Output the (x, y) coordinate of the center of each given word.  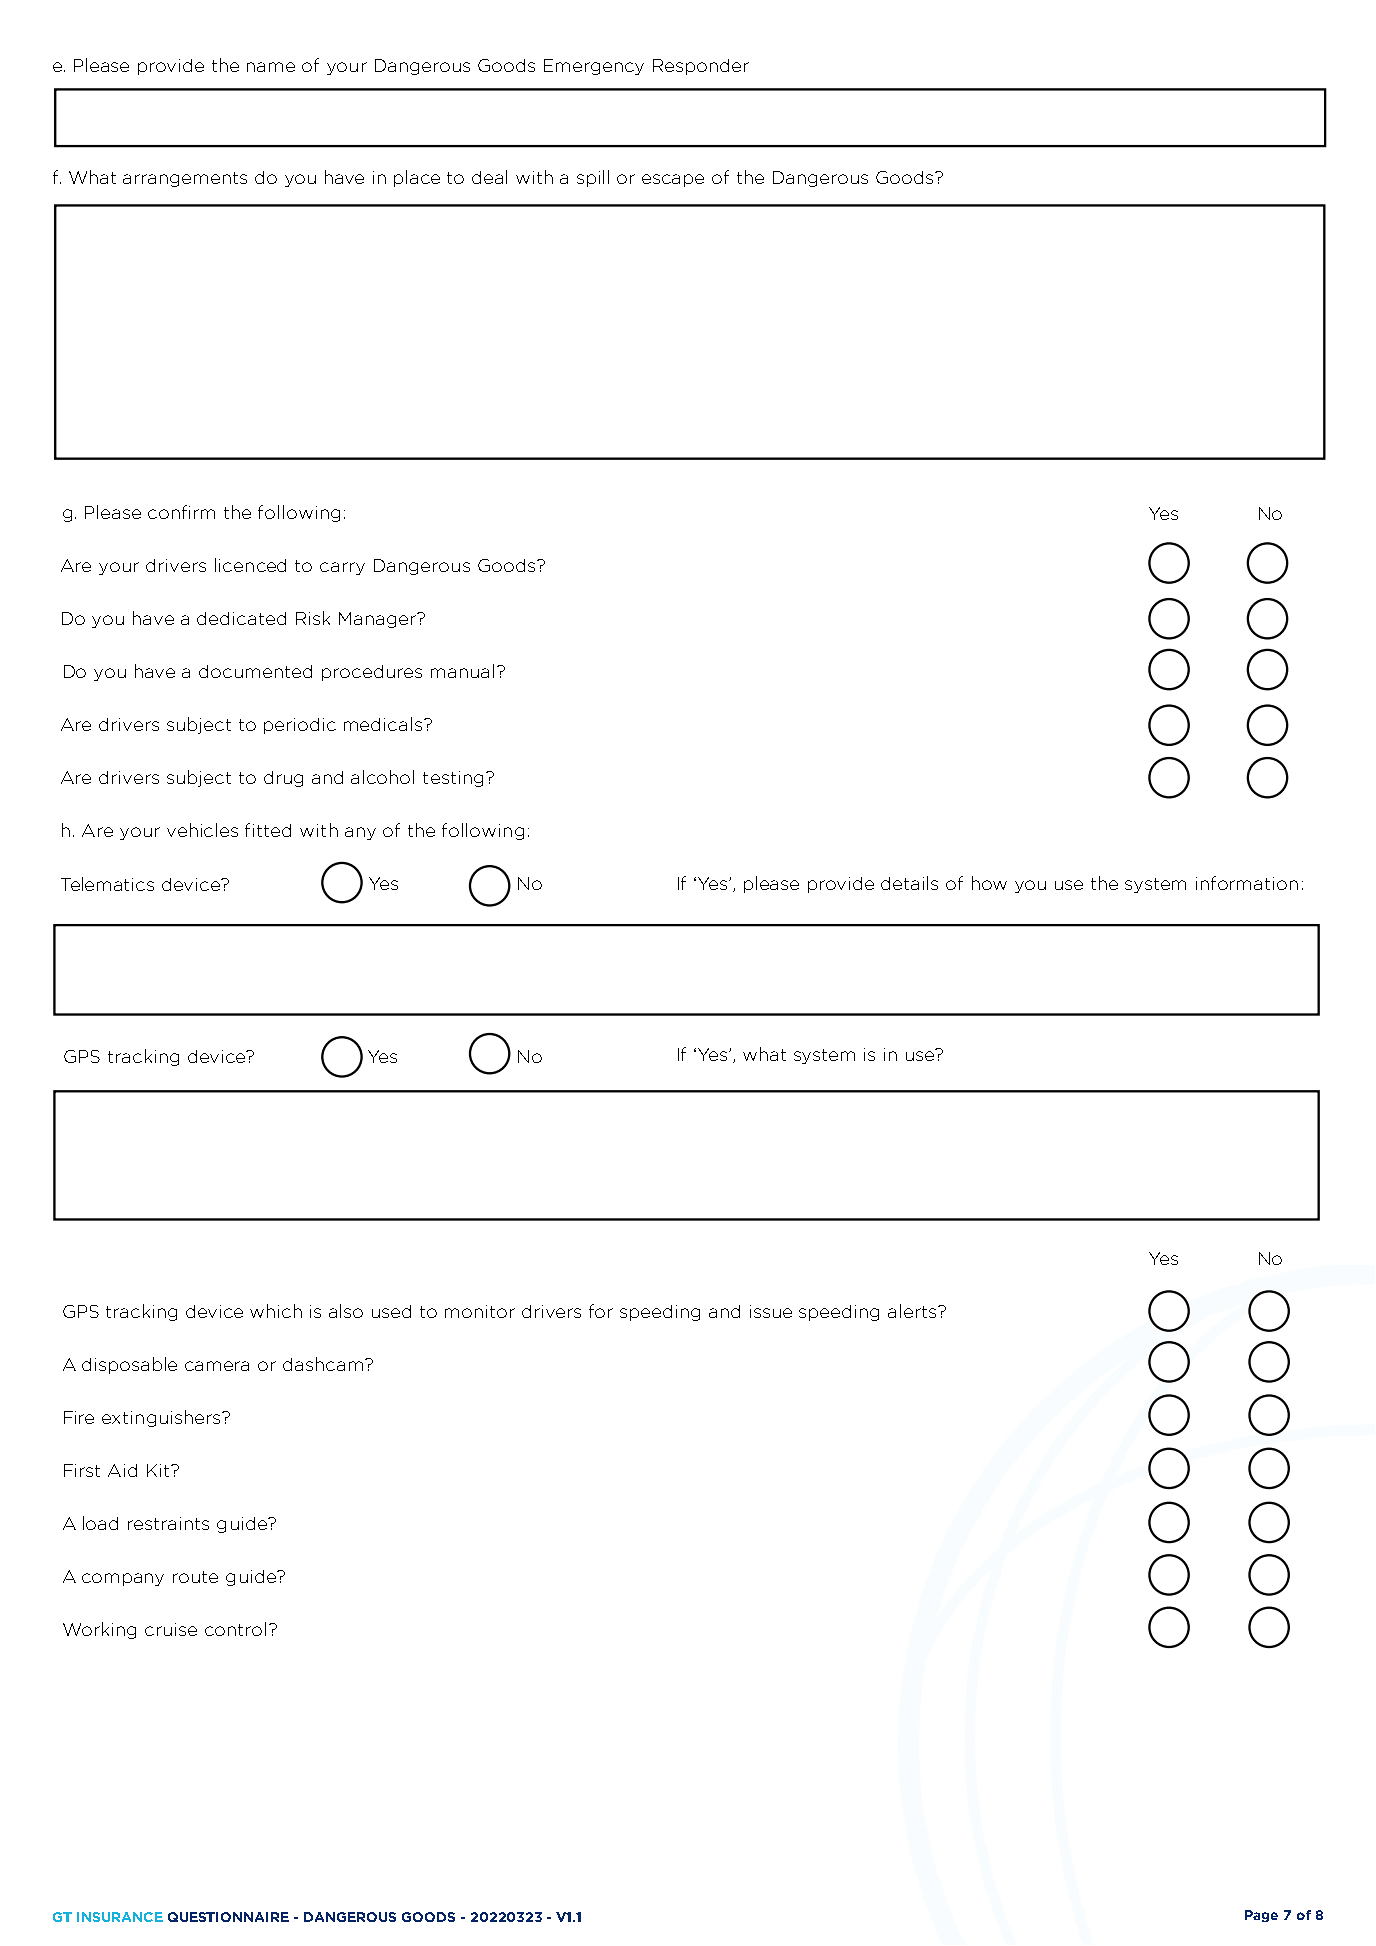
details (909, 883)
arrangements (185, 179)
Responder (701, 67)
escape (673, 180)
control (235, 1629)
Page (1261, 1916)
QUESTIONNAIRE (228, 1917)
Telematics (107, 884)
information (1247, 883)
